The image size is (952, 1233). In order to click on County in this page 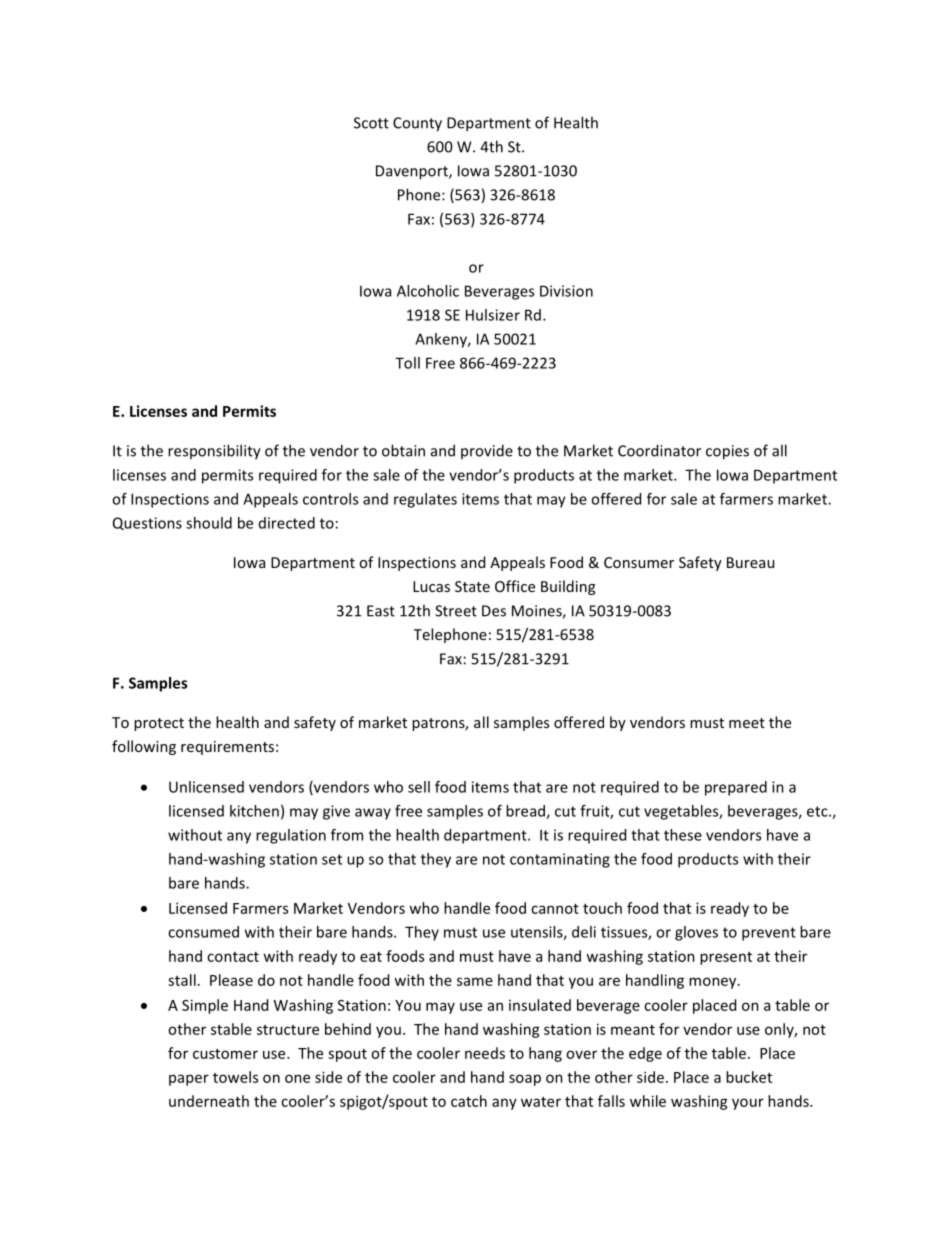, I will do `click(417, 124)`.
